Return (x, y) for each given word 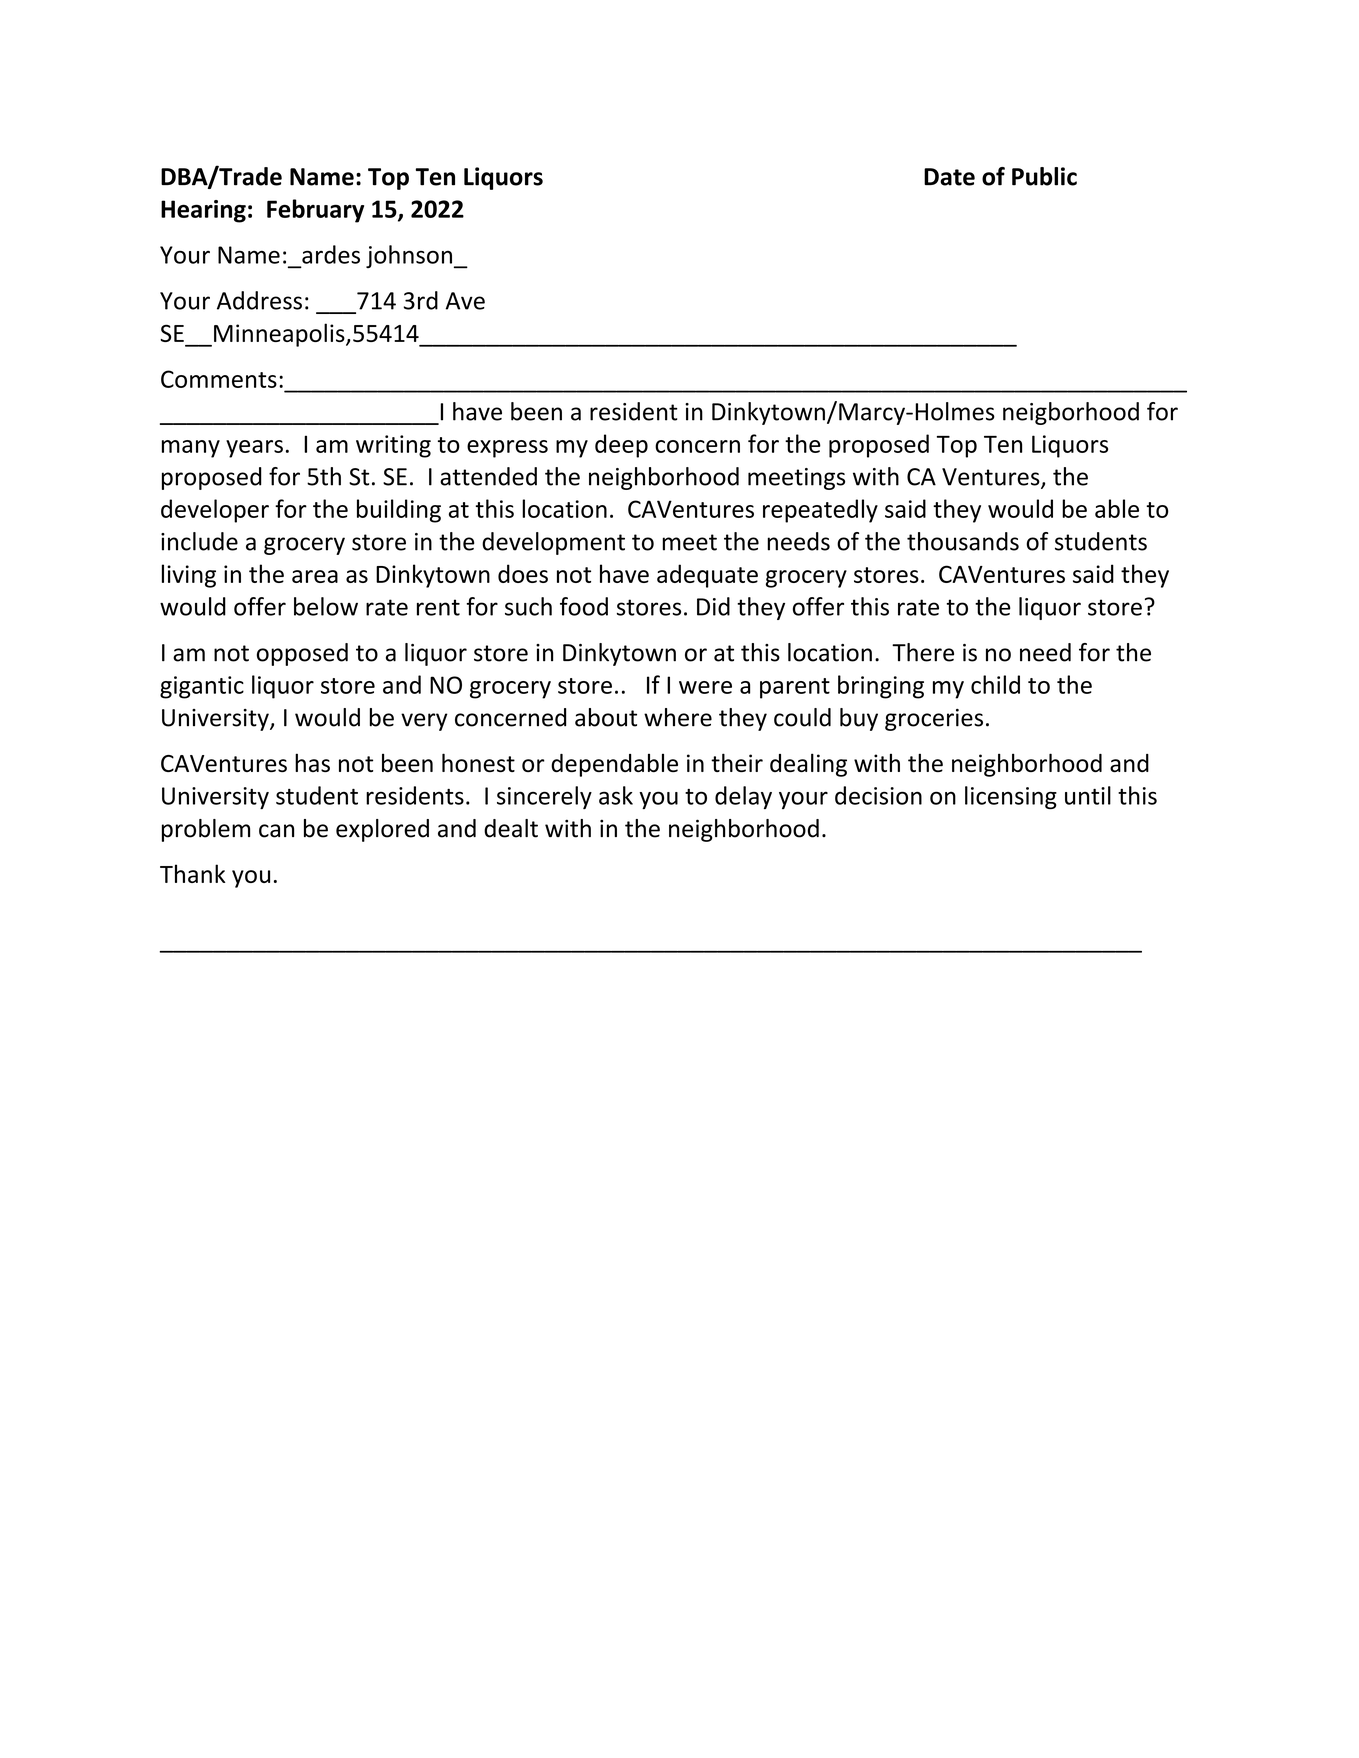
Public (1044, 176)
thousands (963, 541)
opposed (302, 654)
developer (215, 511)
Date (949, 177)
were (705, 687)
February (315, 211)
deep (621, 446)
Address (259, 300)
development (553, 543)
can (276, 831)
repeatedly (820, 511)
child (995, 684)
